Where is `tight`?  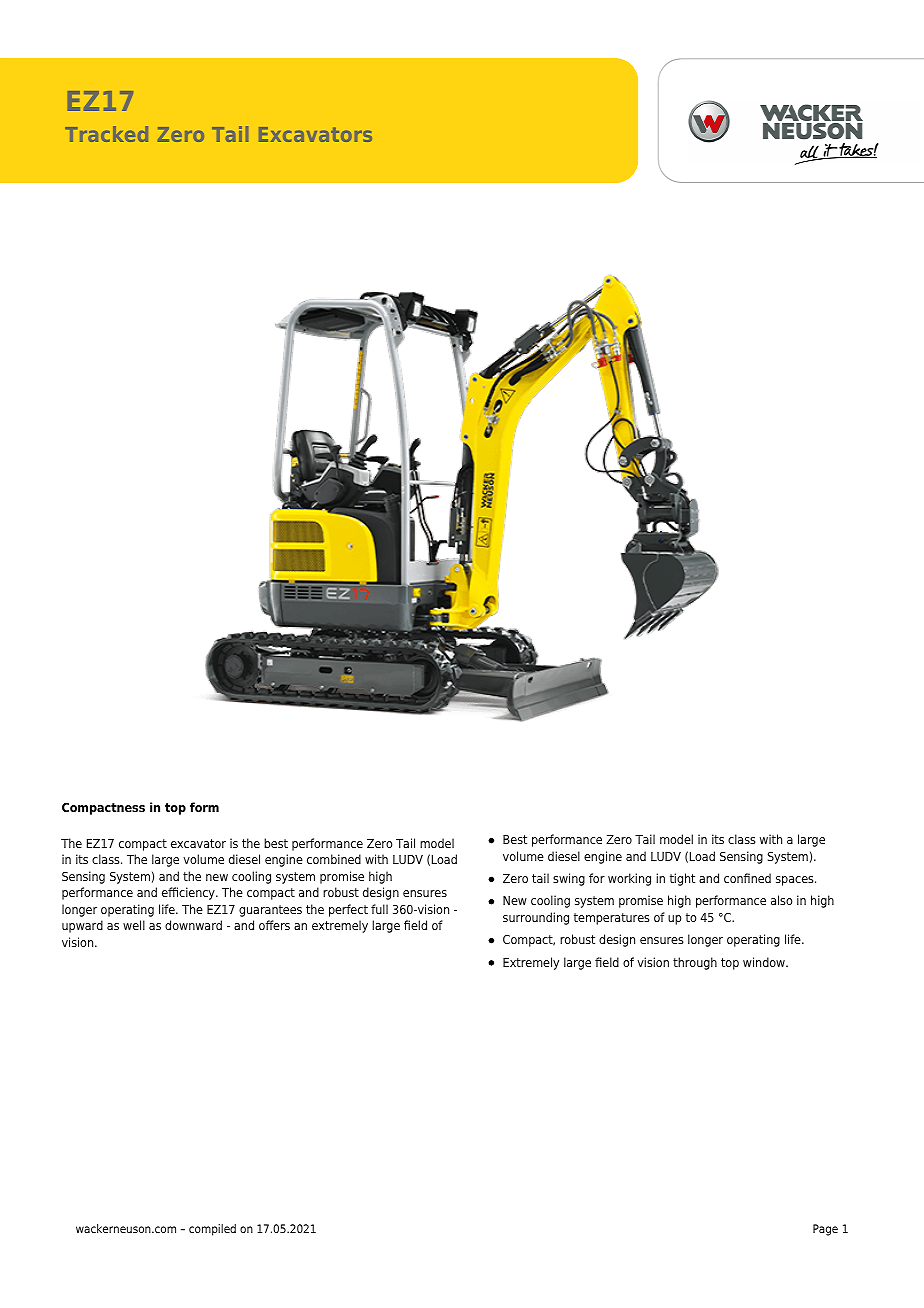 tight is located at coordinates (682, 879).
